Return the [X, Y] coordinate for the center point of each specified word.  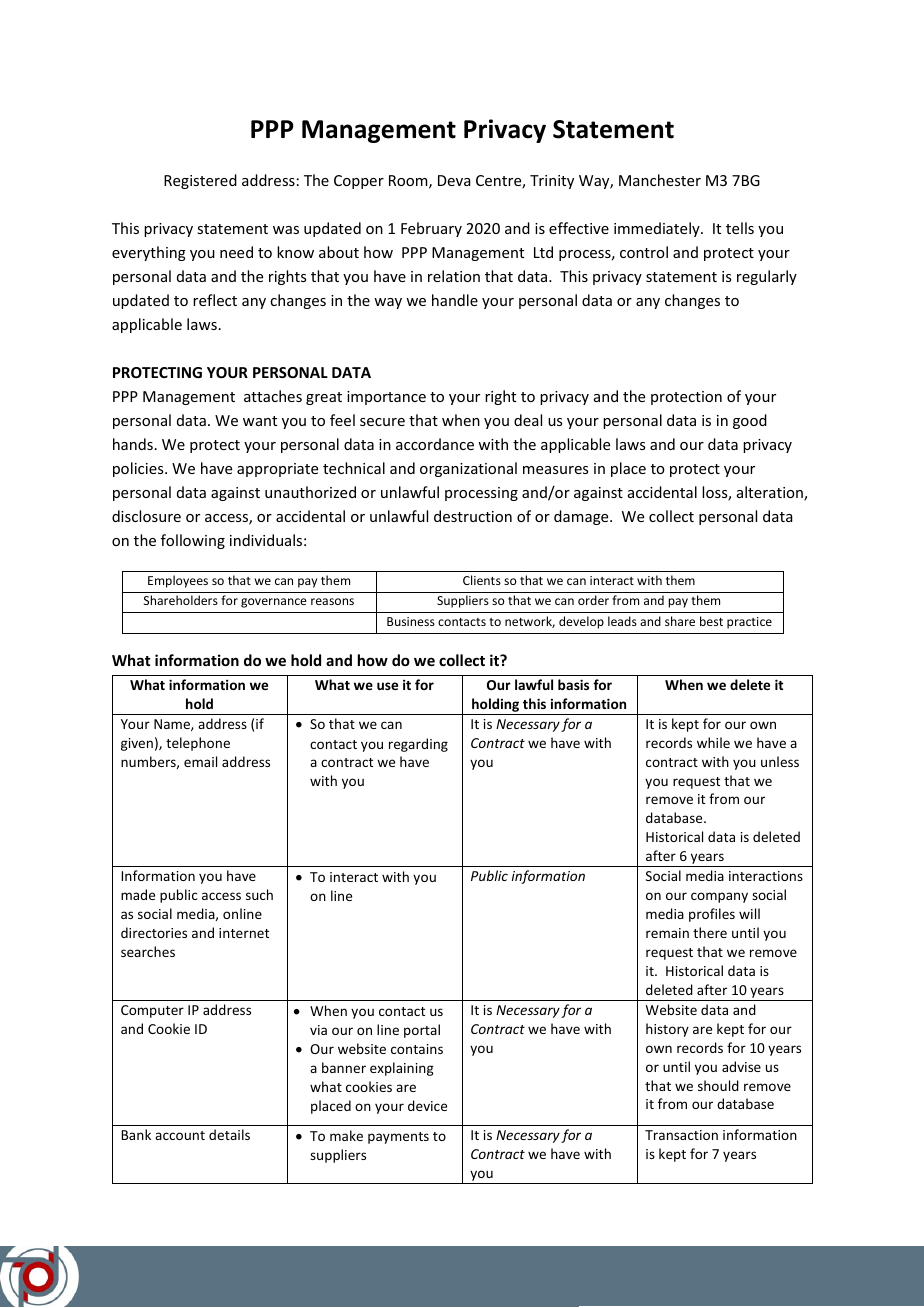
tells [740, 228]
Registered [200, 181]
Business [411, 621]
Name [173, 725]
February [431, 229]
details [229, 1134]
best [711, 621]
